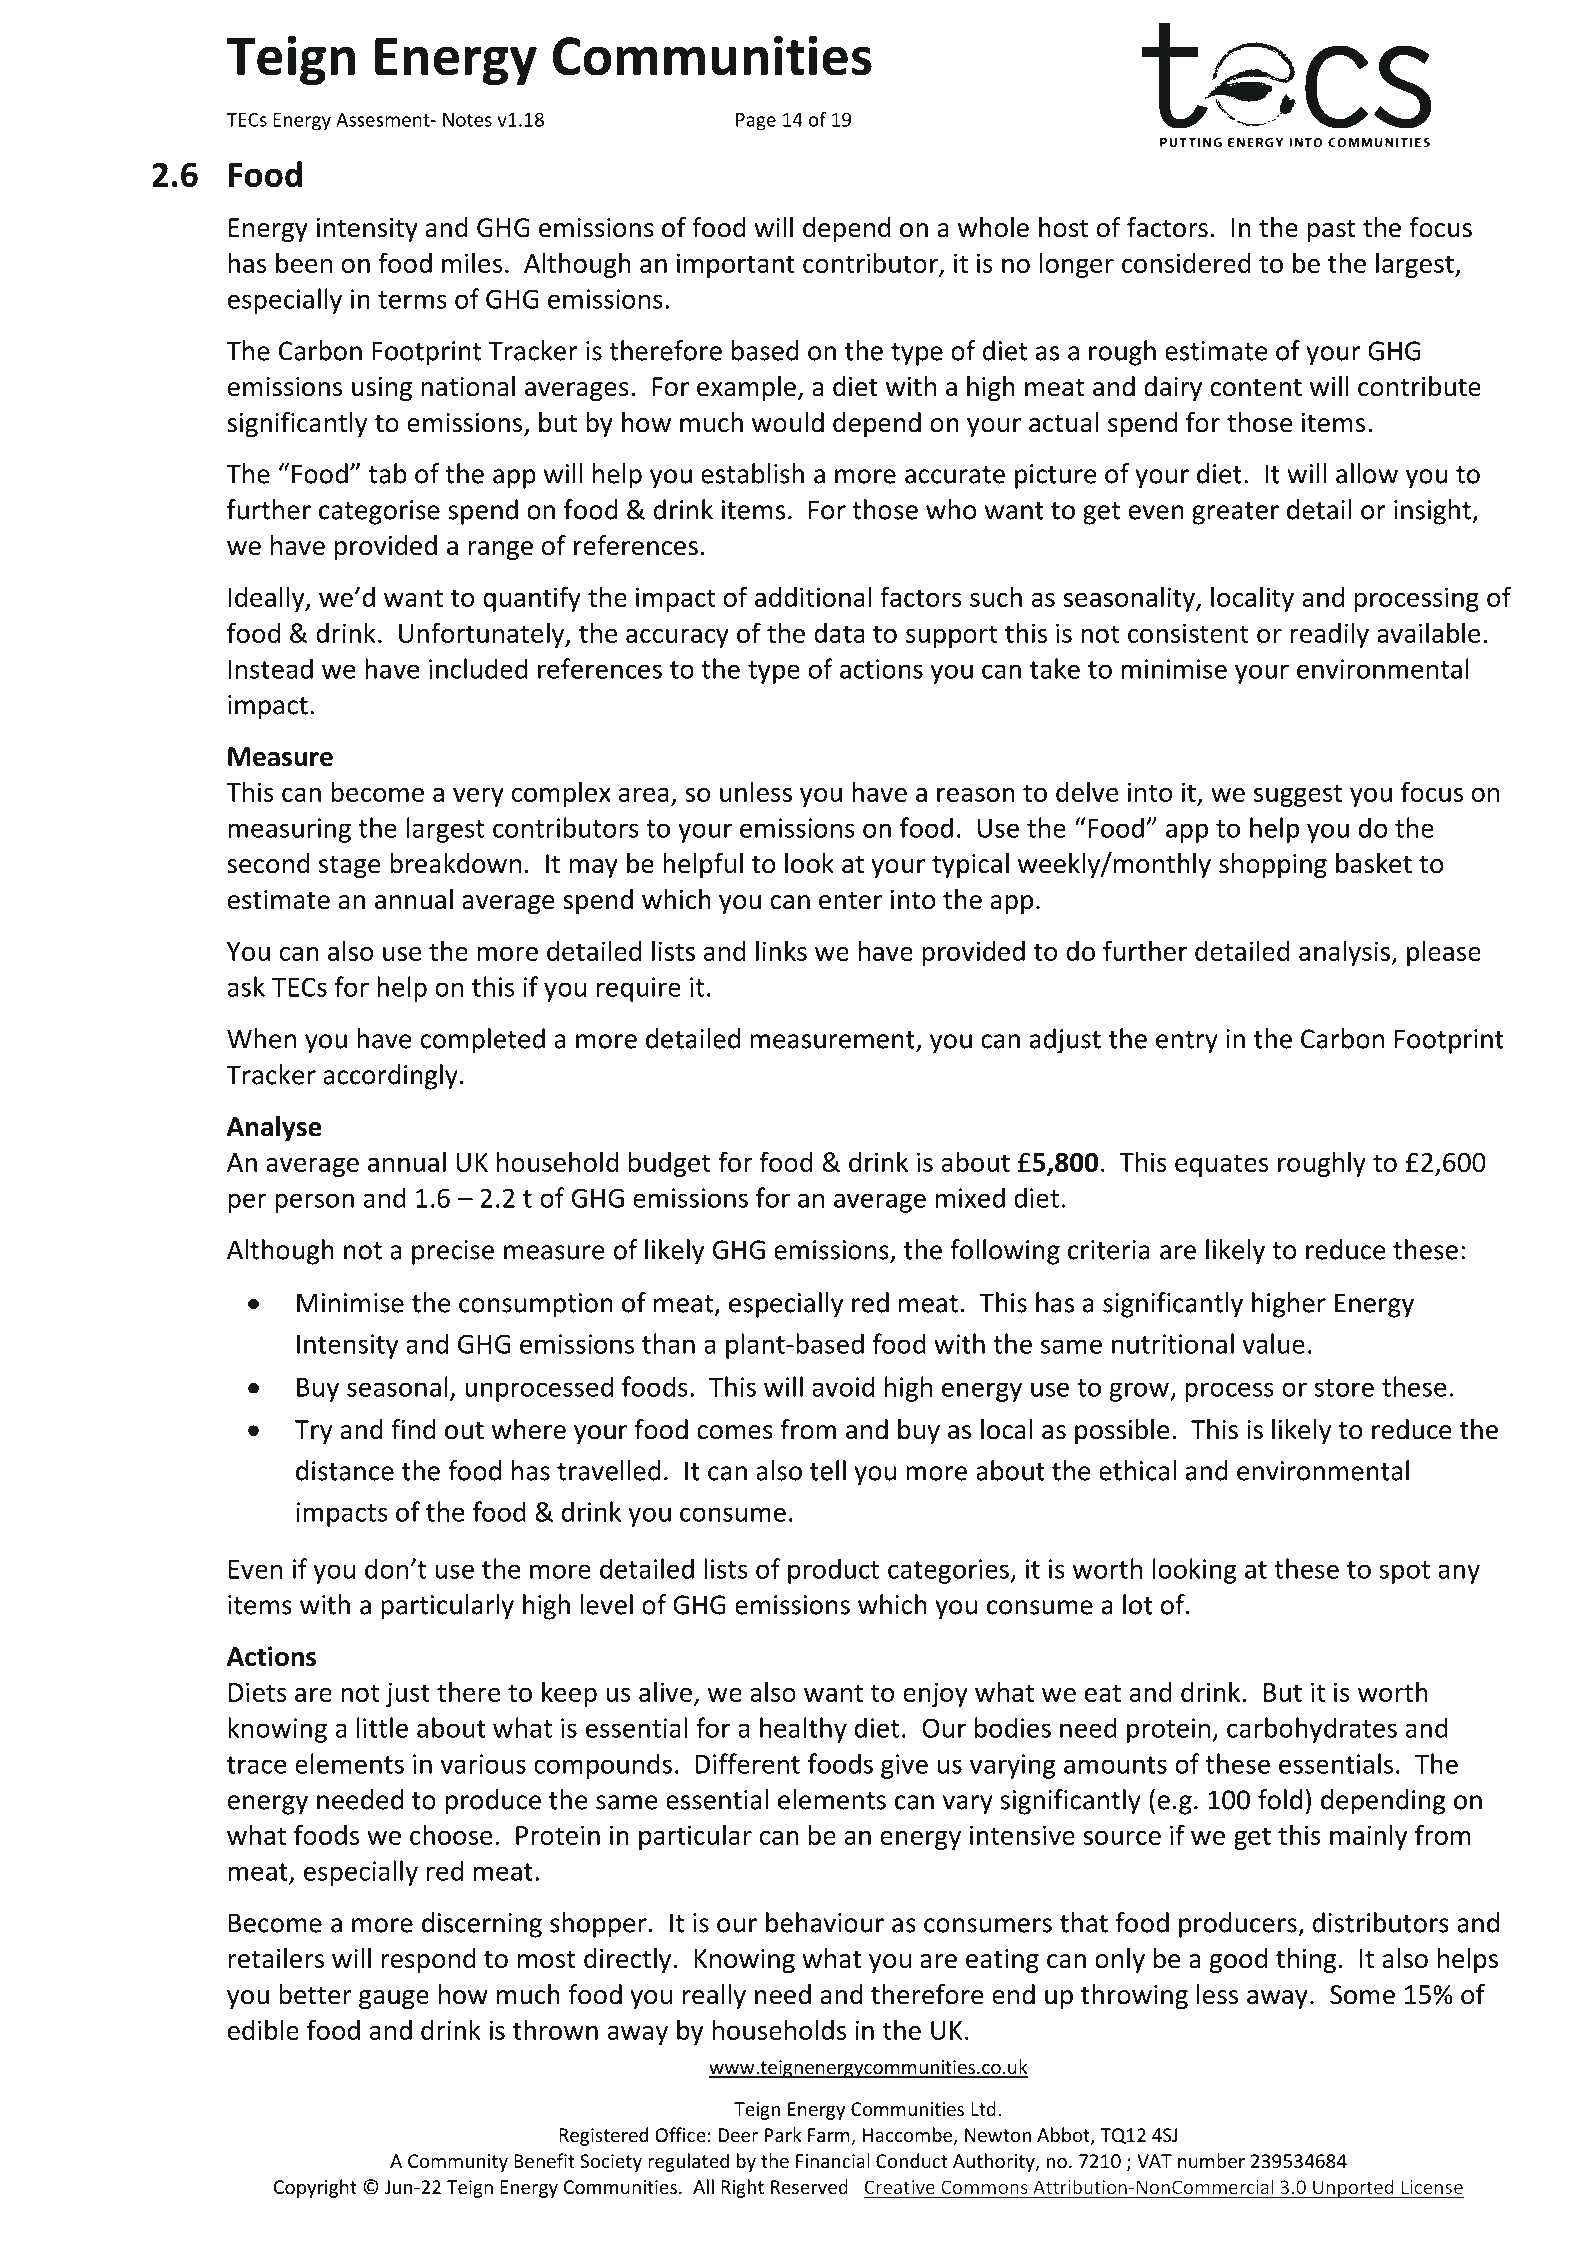  Describe the element at coordinates (390, 1077) in the page. I see `accordingly` at that location.
